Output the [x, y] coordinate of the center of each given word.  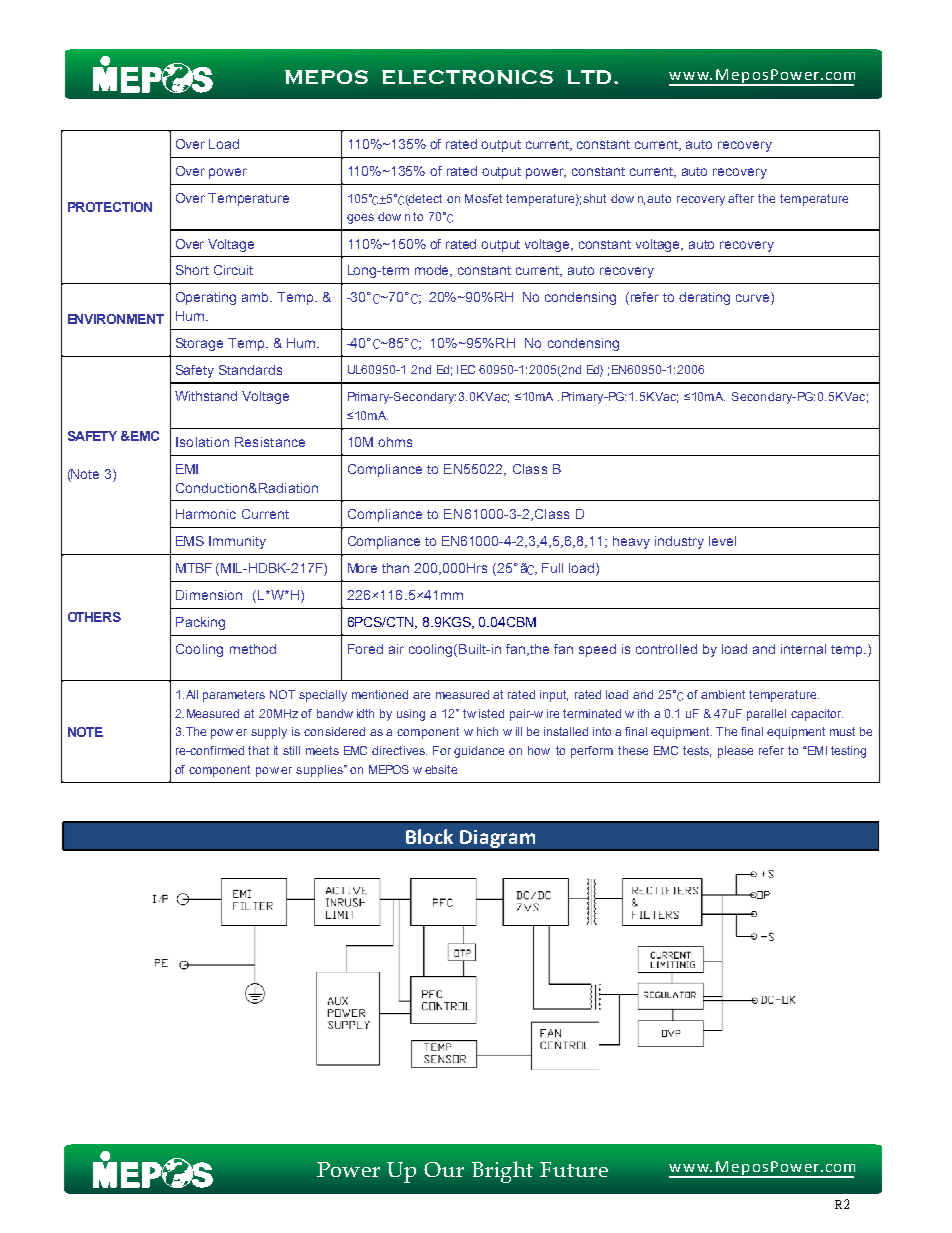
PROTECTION [110, 207]
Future [574, 1169]
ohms [395, 442]
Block [429, 836]
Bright [502, 1172]
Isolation [202, 442]
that [258, 750]
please [735, 752]
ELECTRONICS [467, 77]
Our [444, 1169]
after [741, 198]
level [722, 541]
